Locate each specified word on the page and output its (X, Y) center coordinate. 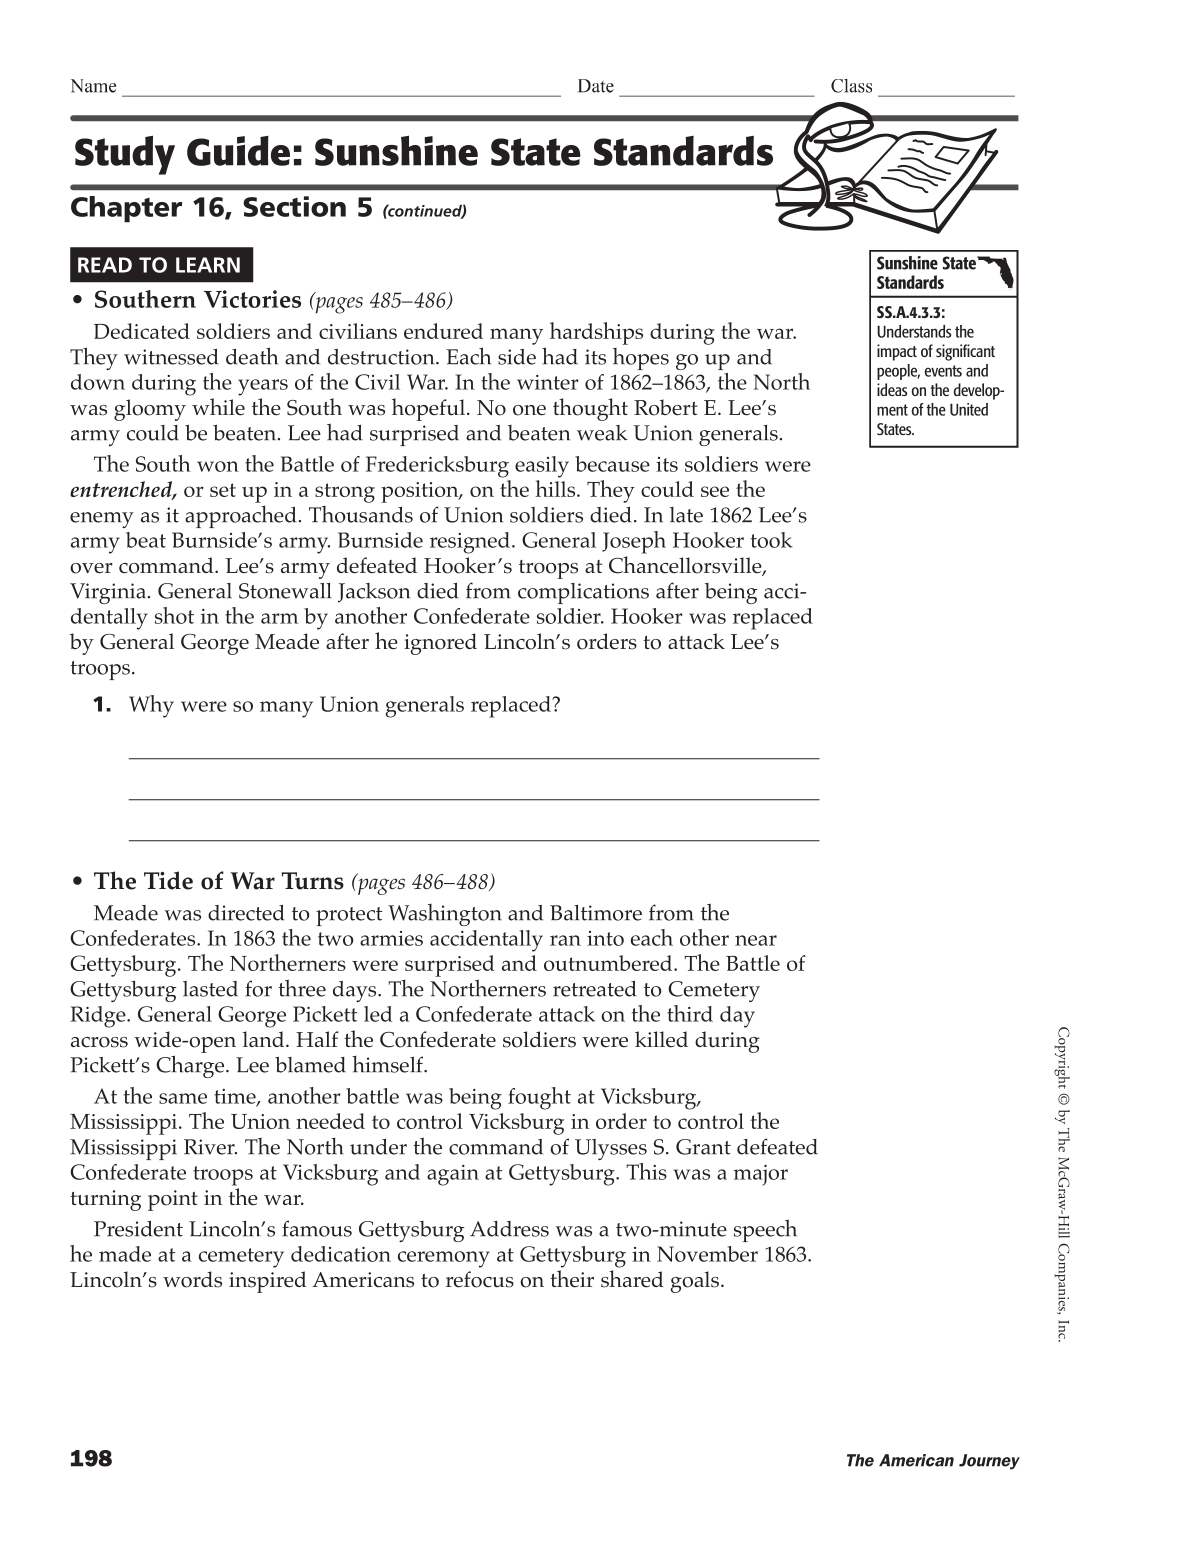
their (572, 1279)
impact (897, 352)
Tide (168, 880)
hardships (596, 333)
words (192, 1279)
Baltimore (596, 913)
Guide (238, 151)
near (756, 940)
